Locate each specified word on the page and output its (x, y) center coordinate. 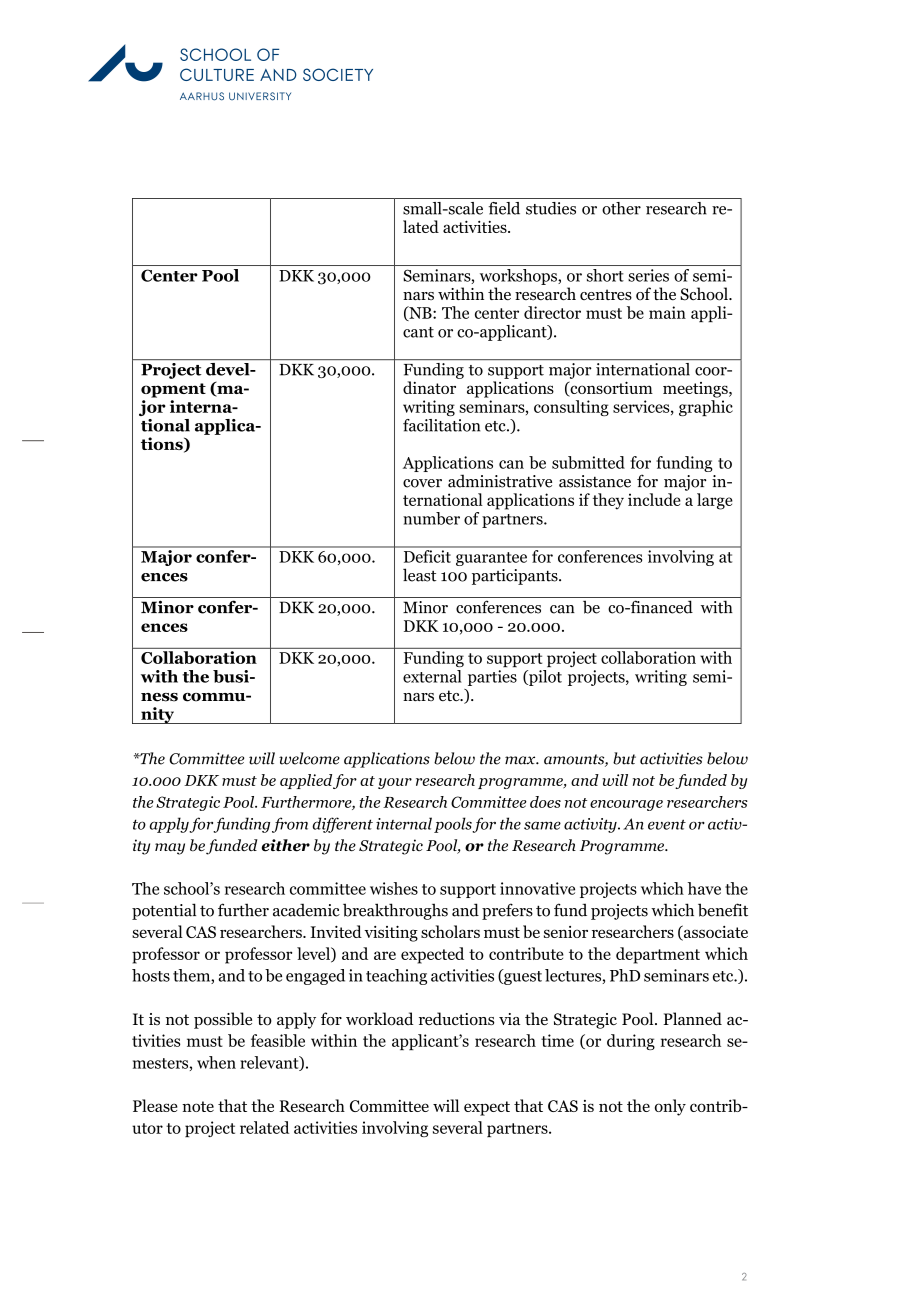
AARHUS (202, 96)
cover (422, 483)
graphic (706, 408)
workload (379, 1019)
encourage (626, 805)
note (198, 1106)
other (621, 208)
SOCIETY (338, 74)
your (395, 783)
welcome (309, 758)
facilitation (441, 425)
